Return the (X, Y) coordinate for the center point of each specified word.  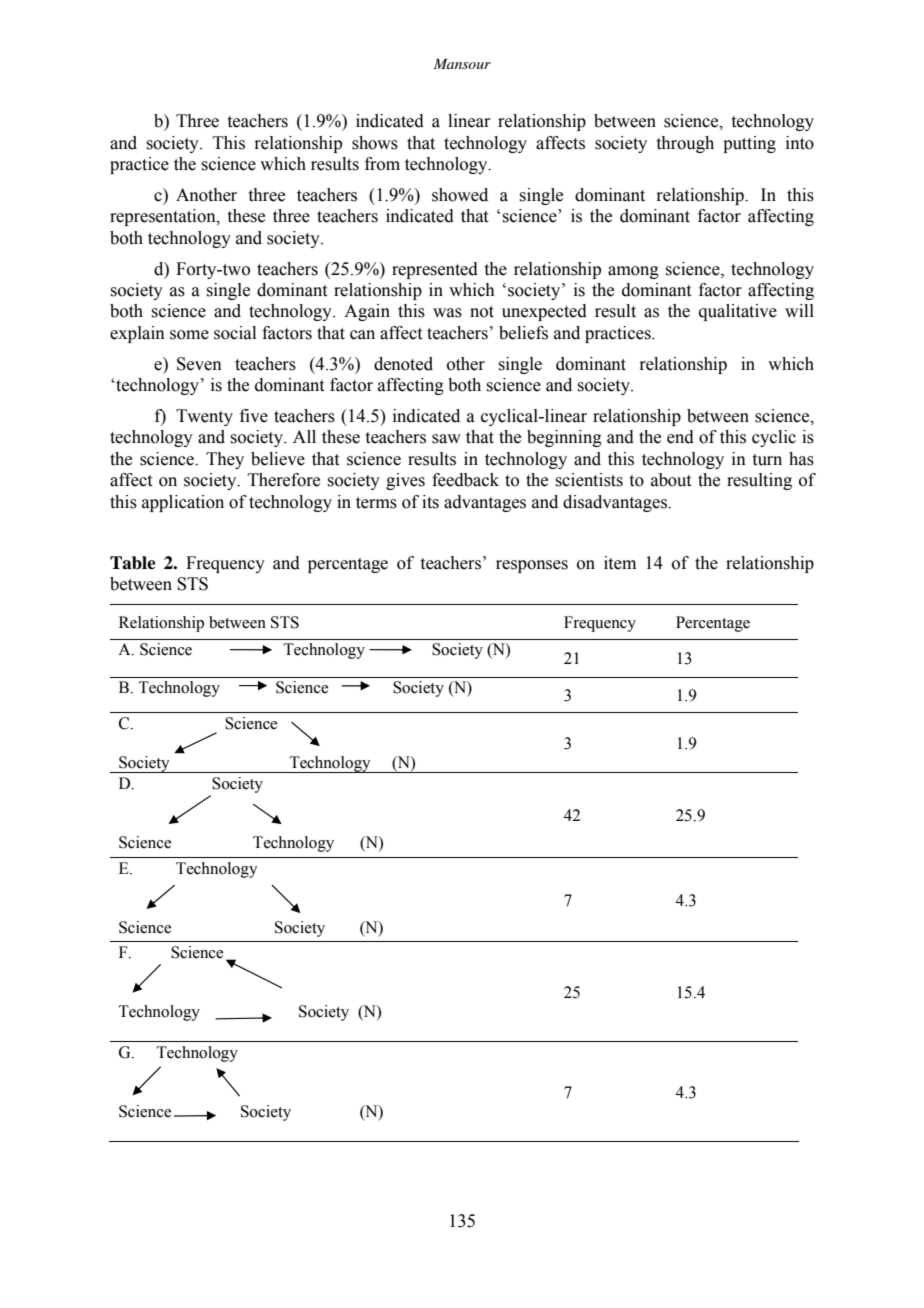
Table (133, 563)
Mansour (462, 63)
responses (532, 566)
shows (375, 143)
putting (749, 144)
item (620, 563)
